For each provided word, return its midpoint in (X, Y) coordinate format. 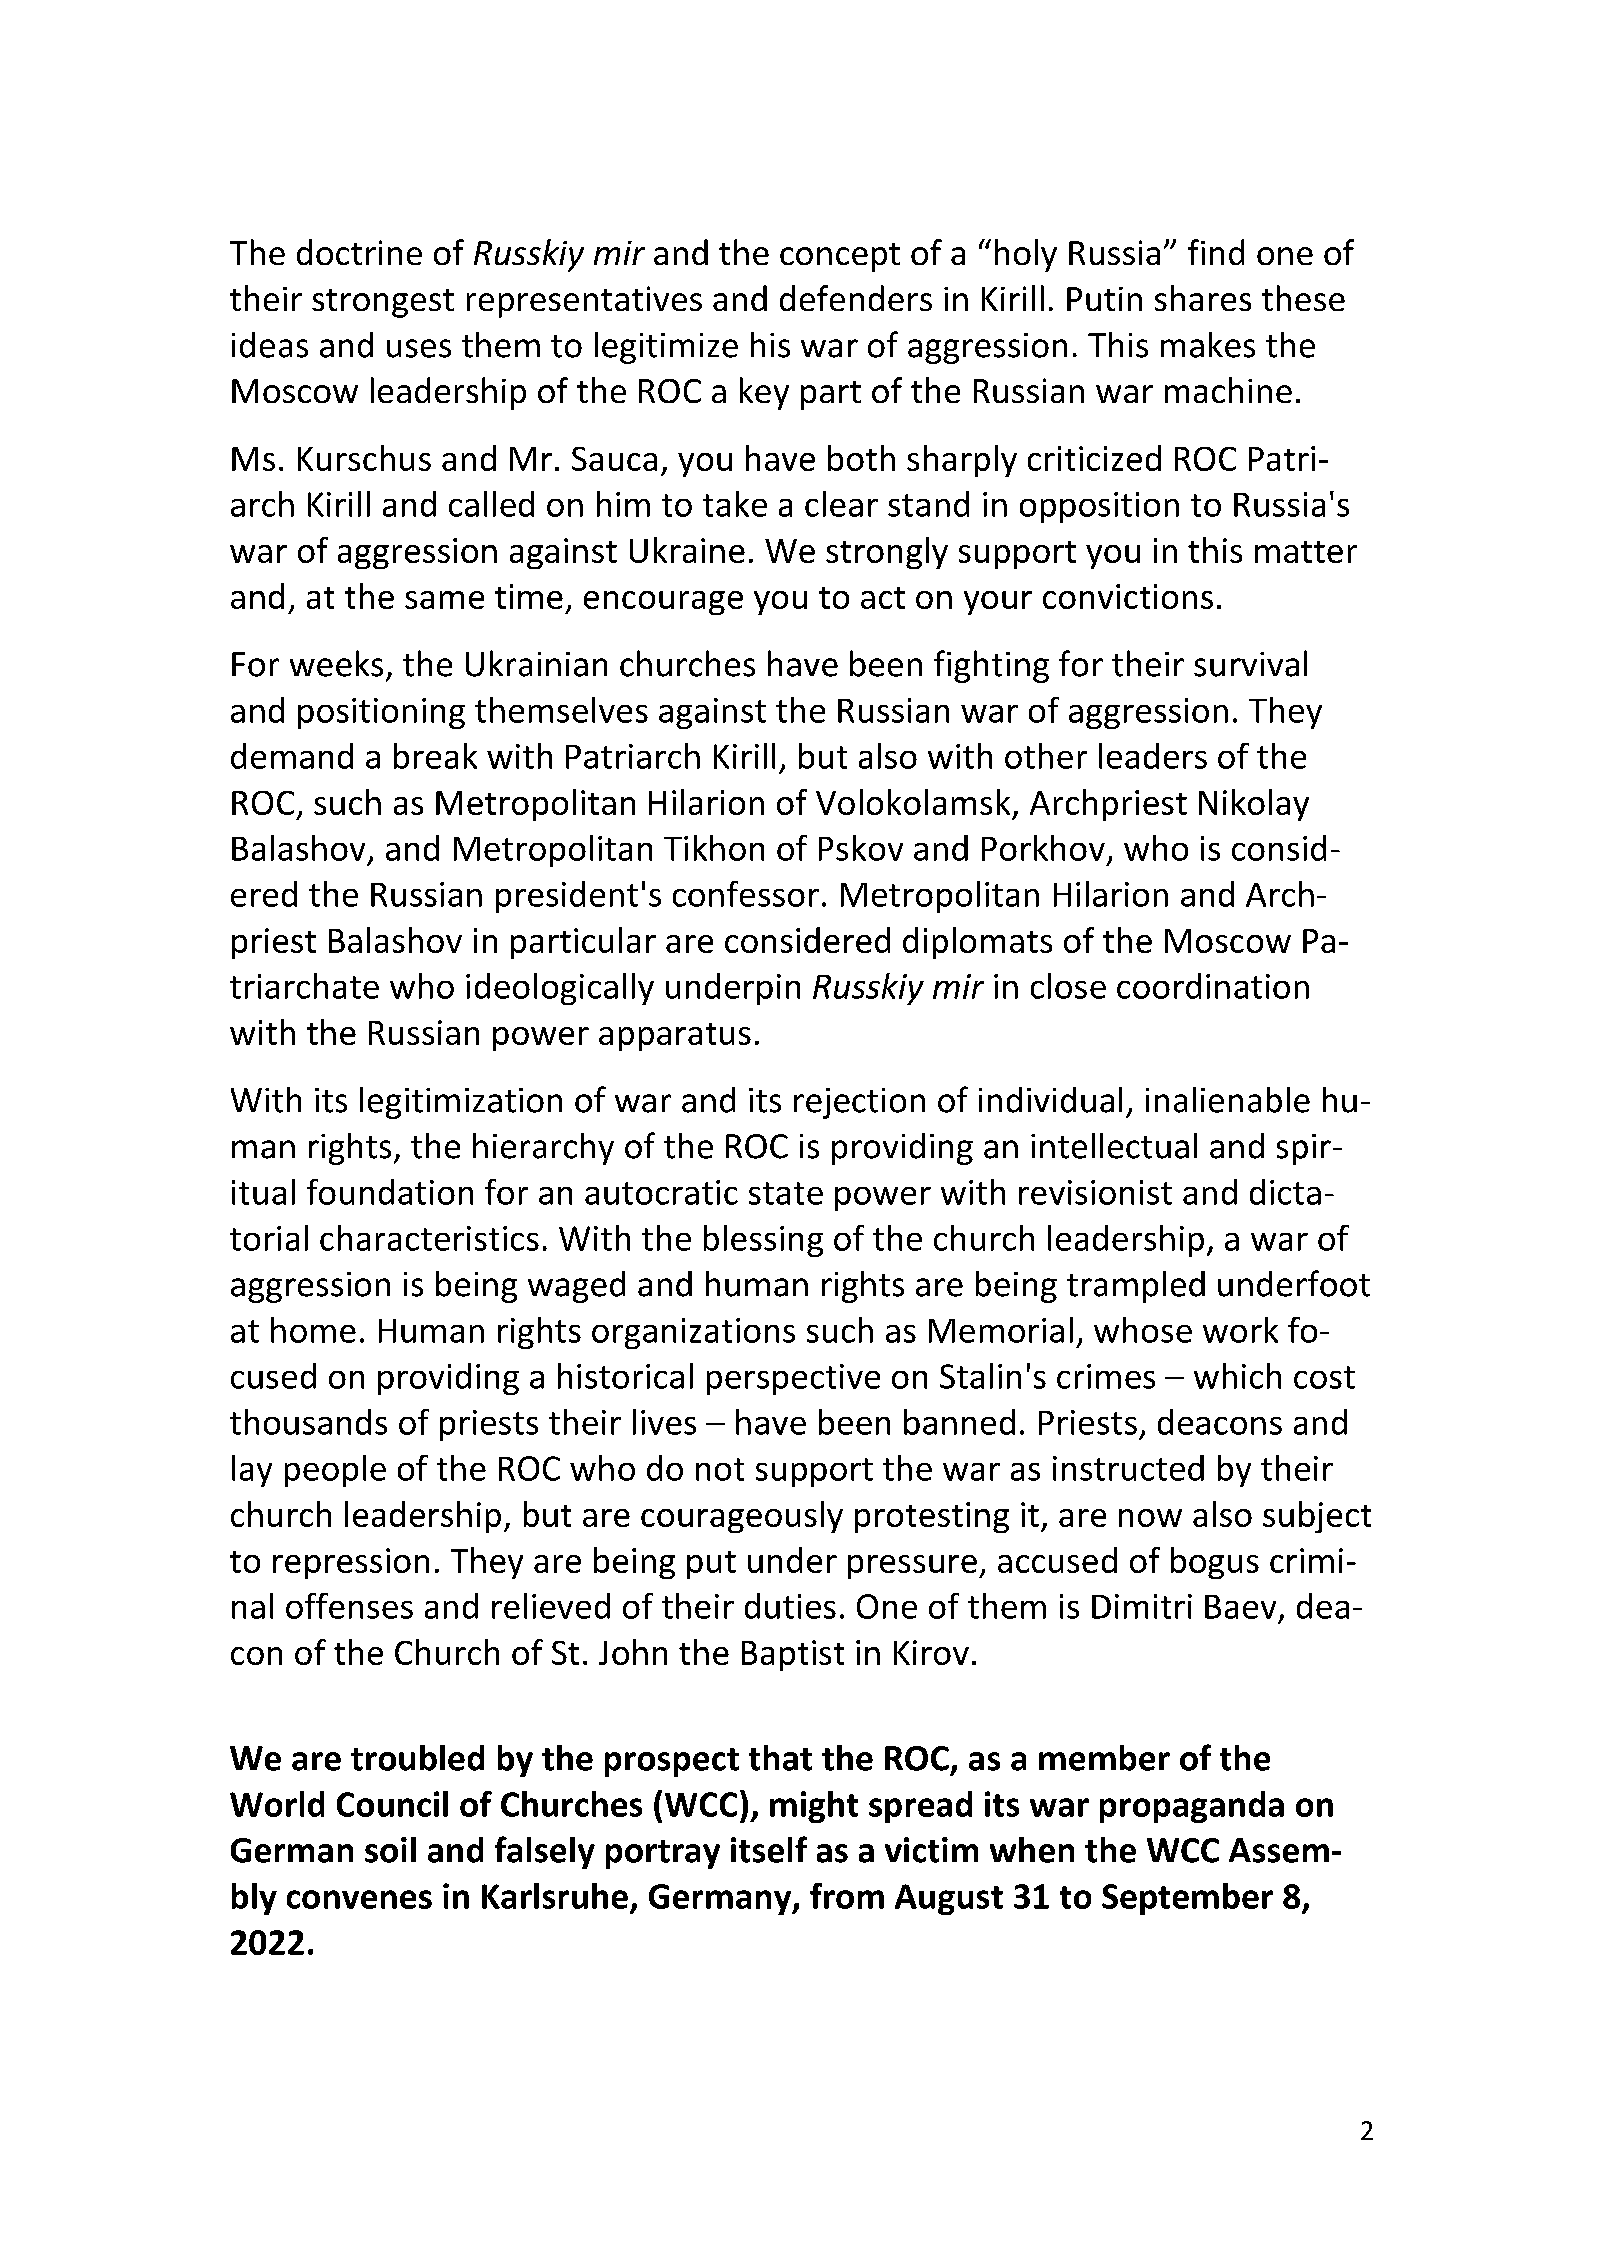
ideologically (560, 989)
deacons (1220, 1422)
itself (769, 1849)
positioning (381, 713)
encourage (663, 603)
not (720, 1469)
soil (390, 1850)
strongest (383, 303)
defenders (856, 298)
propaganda (1192, 1807)
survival (1250, 663)
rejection (859, 1103)
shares (1203, 298)
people (335, 1471)
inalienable (1228, 1100)
